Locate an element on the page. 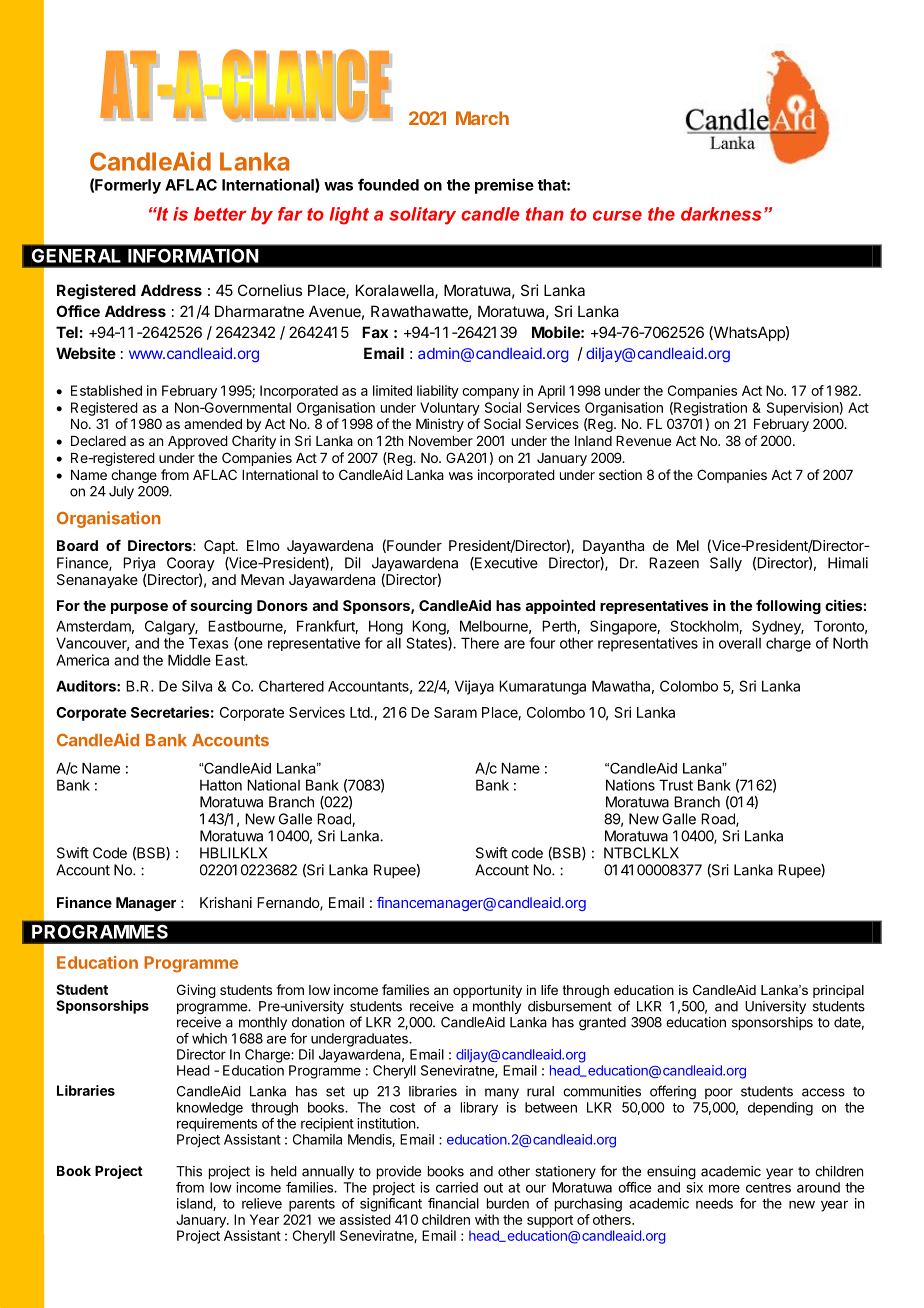 This page has width=924, height=1308. carried is located at coordinates (457, 1187).
